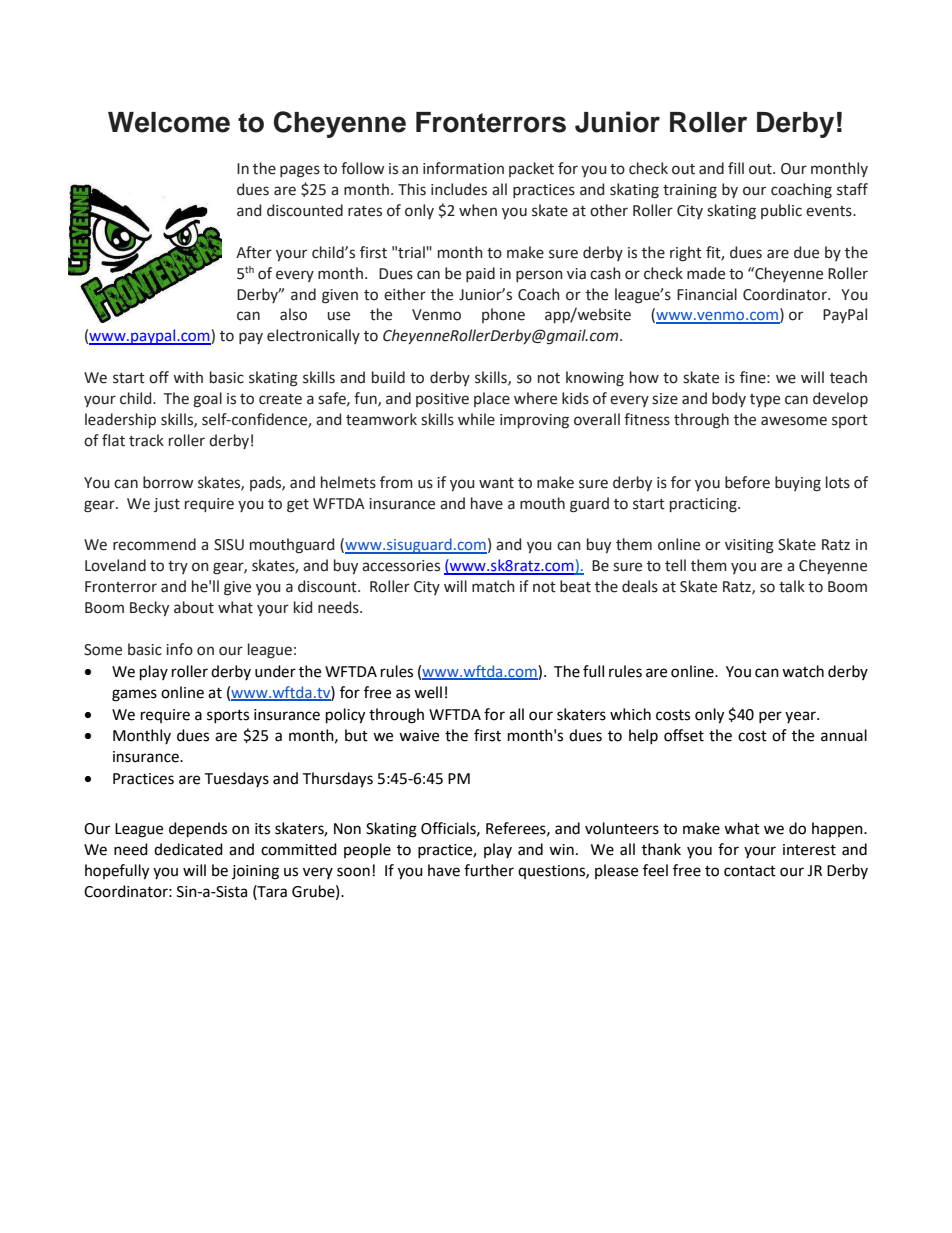  Describe the element at coordinates (489, 870) in the image. I see `further` at that location.
